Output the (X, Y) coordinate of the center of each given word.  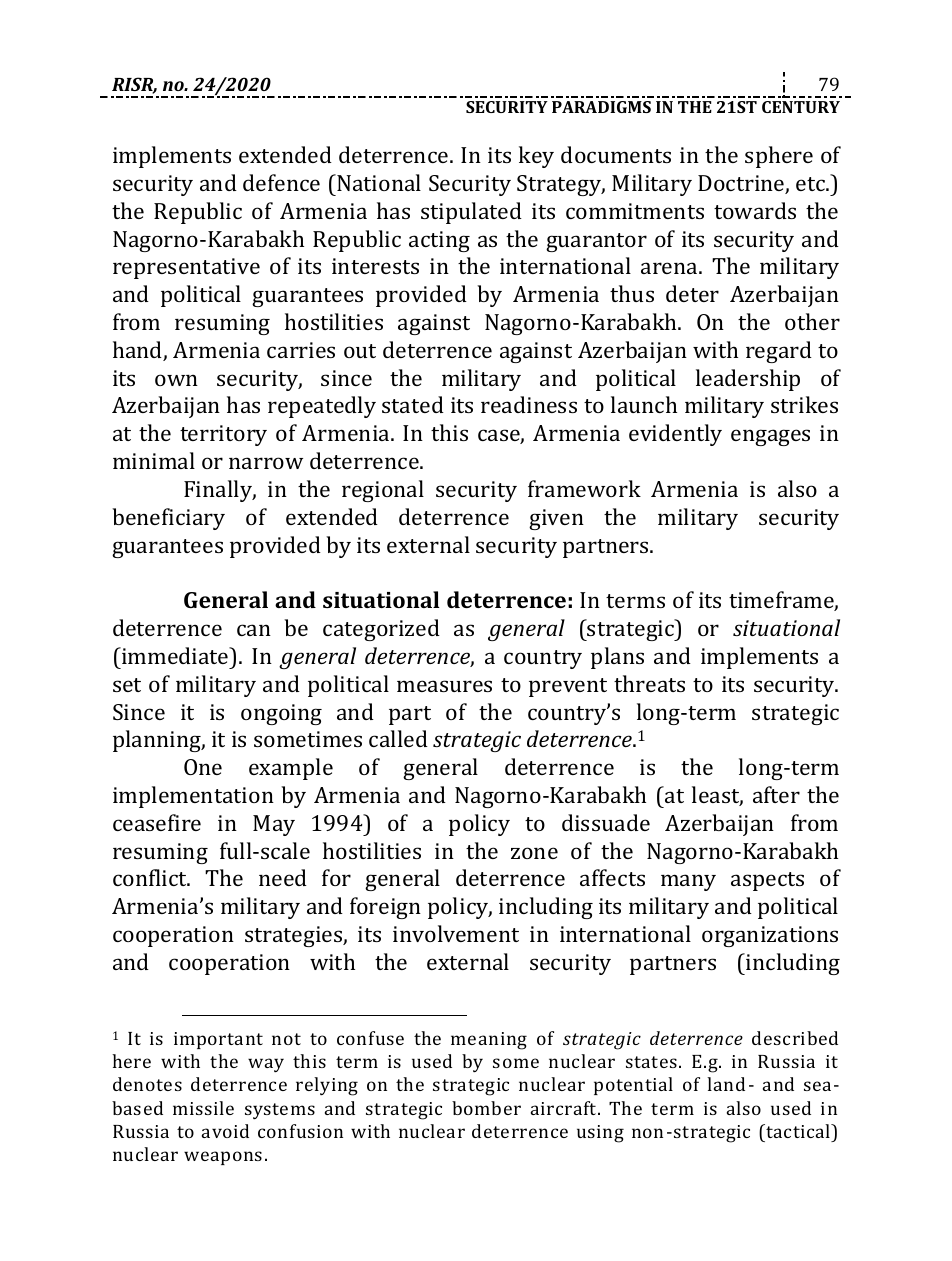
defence (281, 182)
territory (223, 435)
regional (383, 491)
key (536, 157)
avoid (225, 1131)
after (776, 794)
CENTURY (801, 107)
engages (770, 437)
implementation (193, 797)
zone (534, 853)
